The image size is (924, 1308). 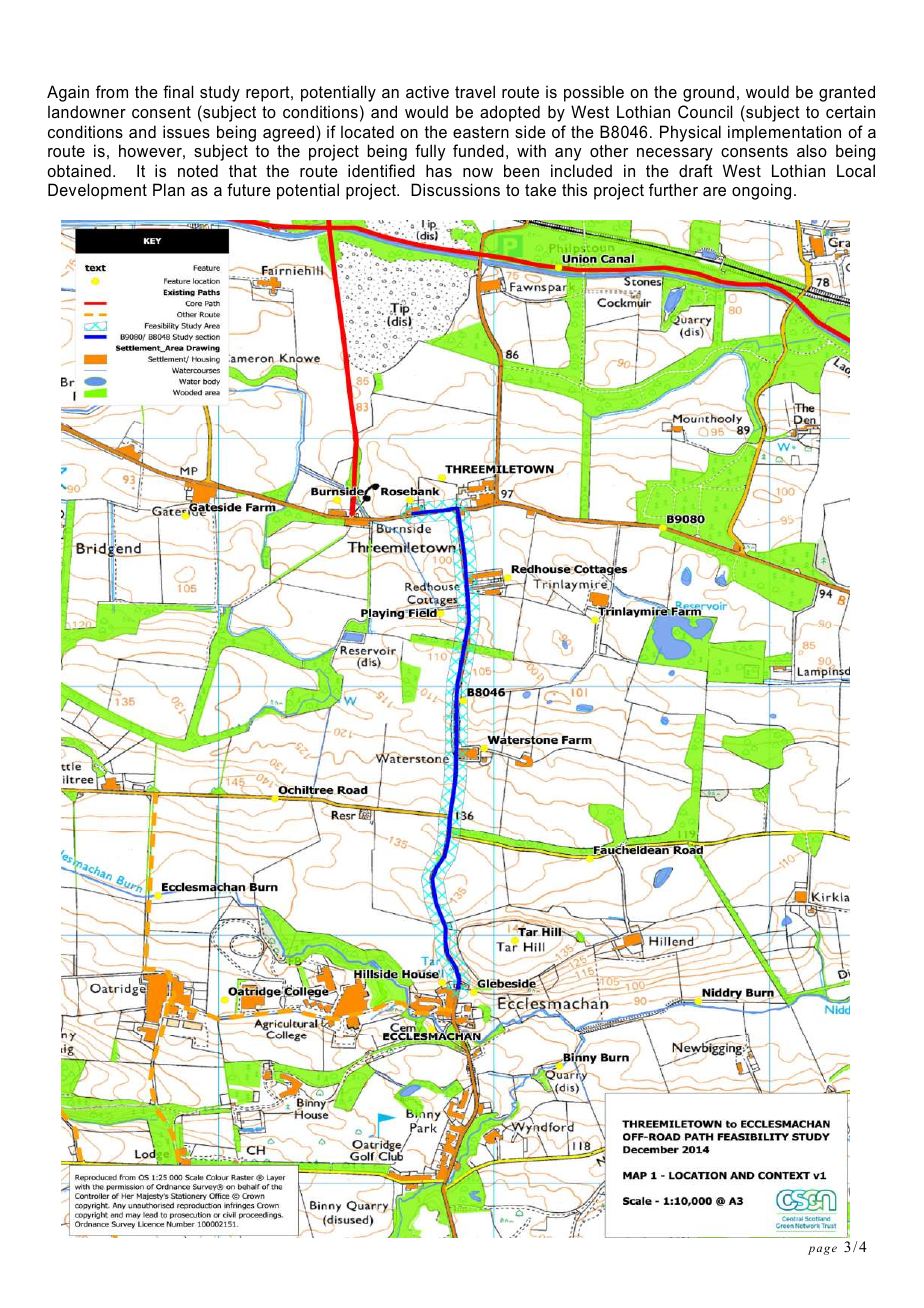 What do you see at coordinates (475, 91) in the page?
I see `travel` at bounding box center [475, 91].
